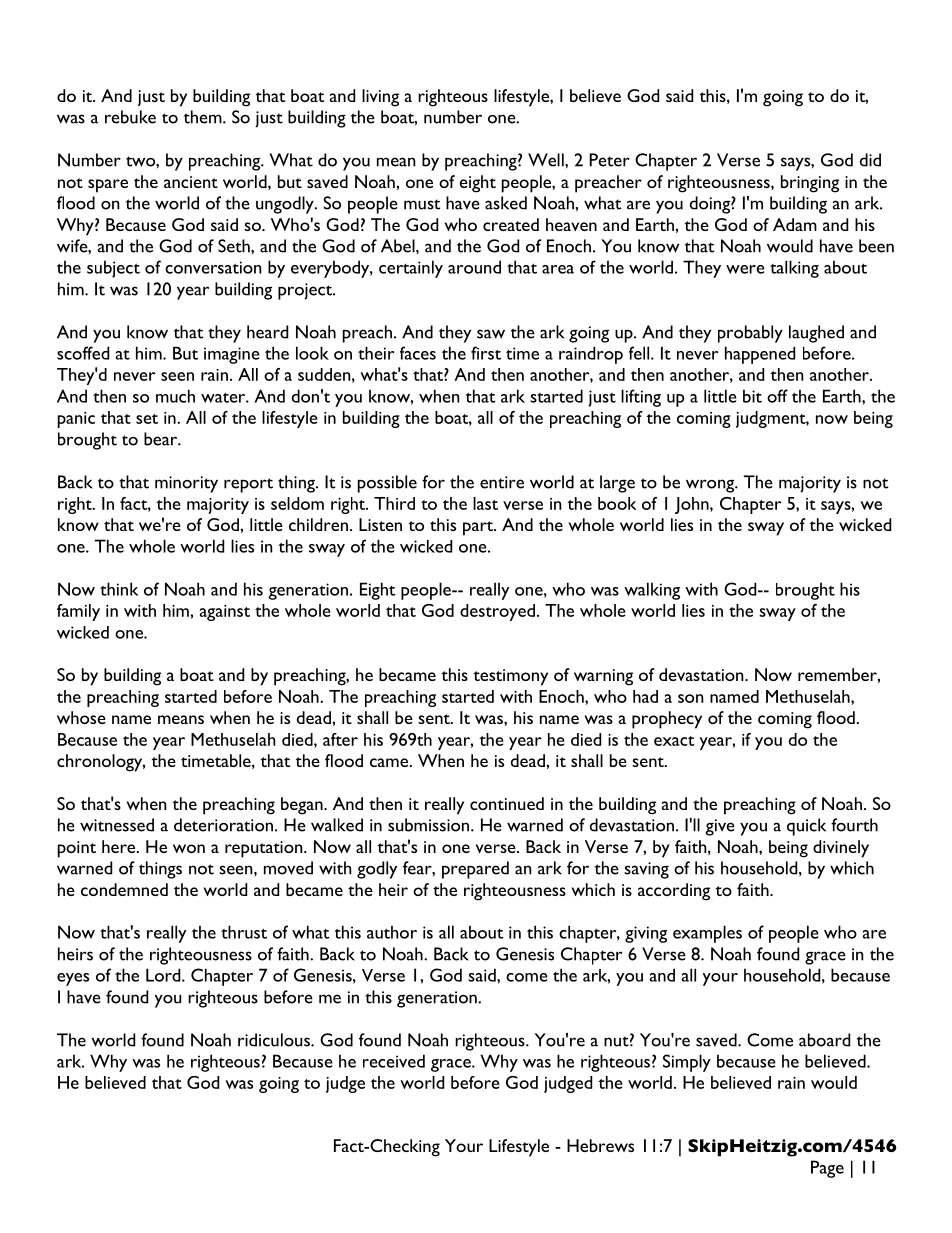 Image resolution: width=952 pixels, height=1233 pixels. What do you see at coordinates (275, 1040) in the image?
I see `ridiculous` at bounding box center [275, 1040].
